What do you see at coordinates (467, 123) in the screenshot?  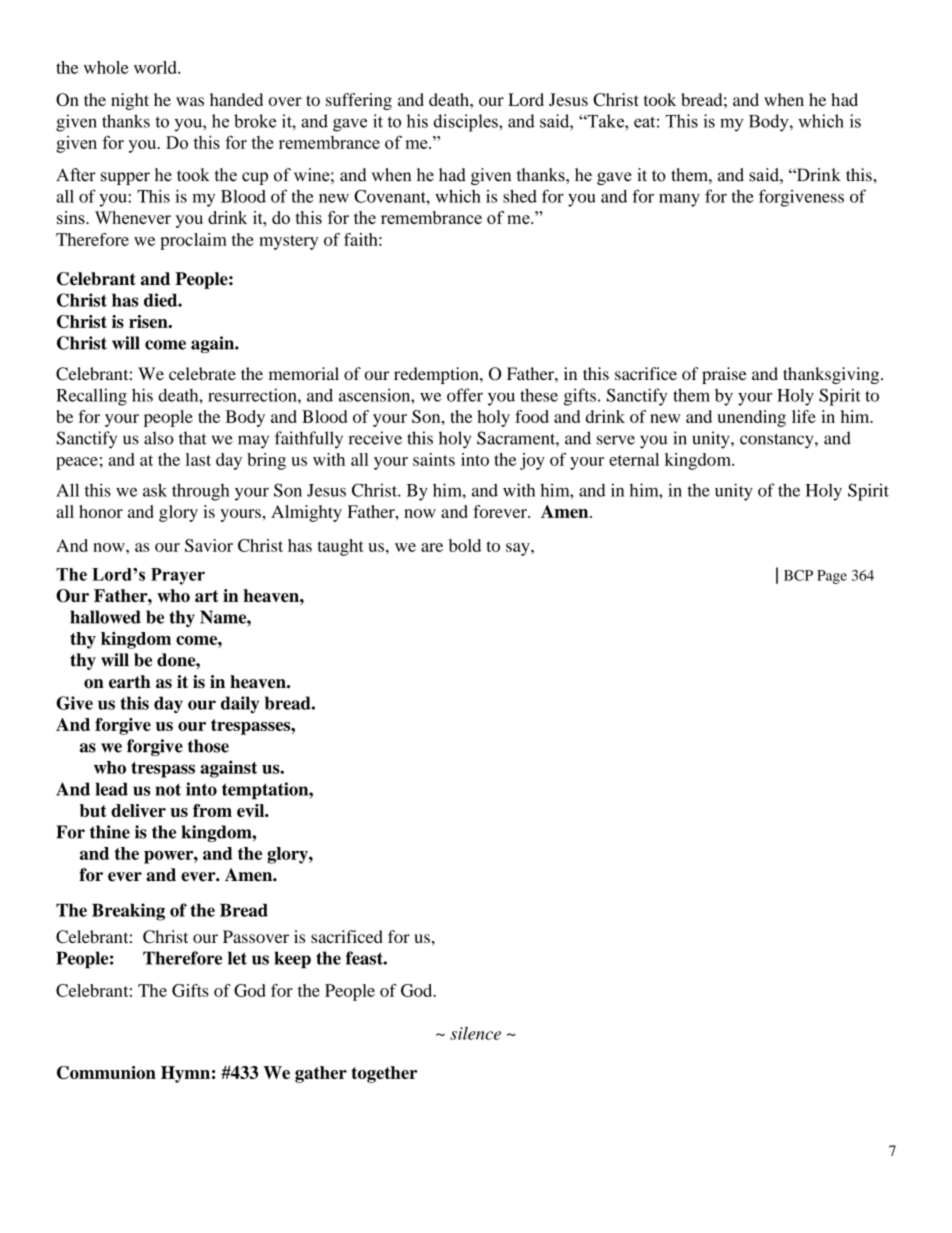 I see `disciples` at bounding box center [467, 123].
